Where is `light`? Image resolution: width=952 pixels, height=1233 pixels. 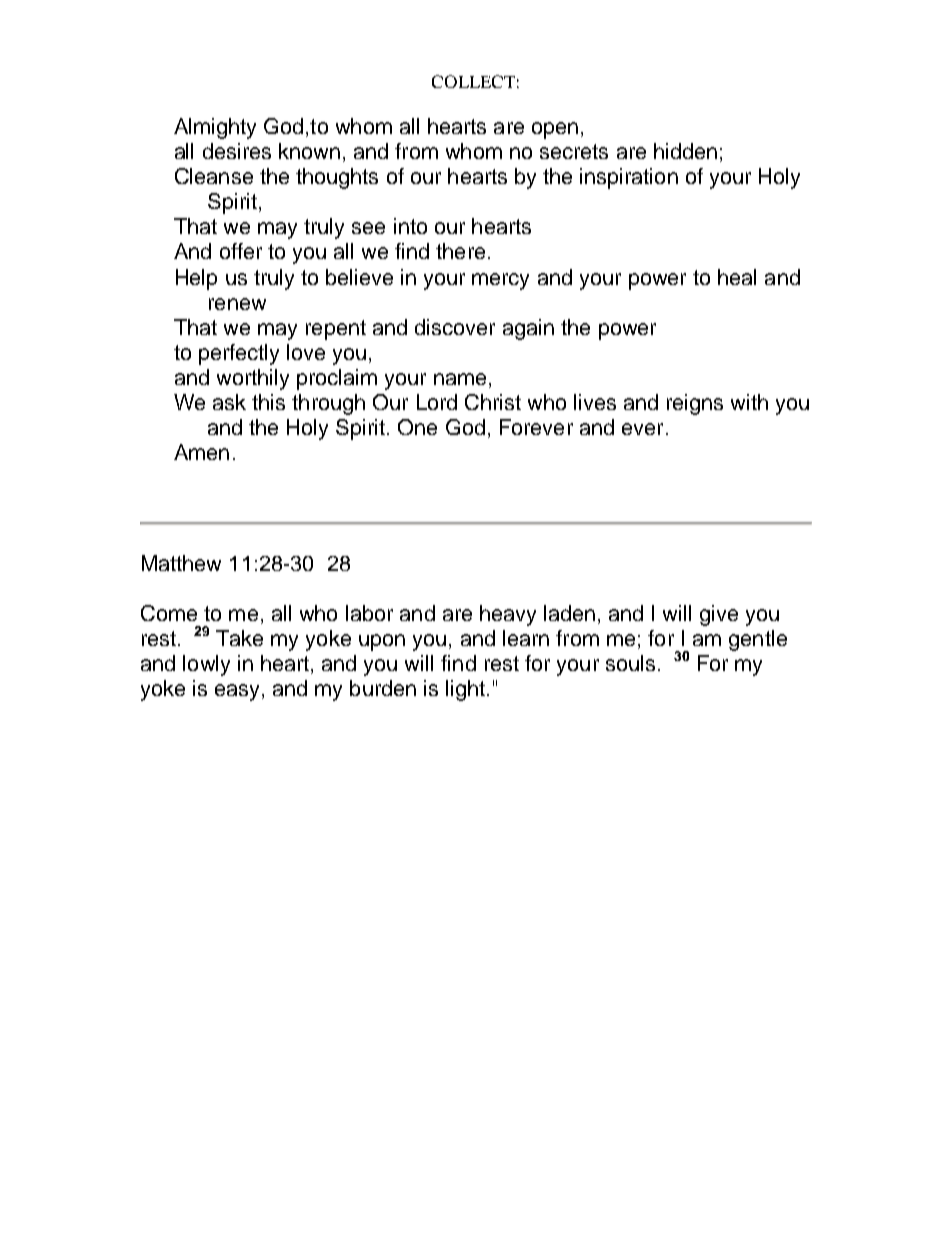
light is located at coordinates (465, 690).
